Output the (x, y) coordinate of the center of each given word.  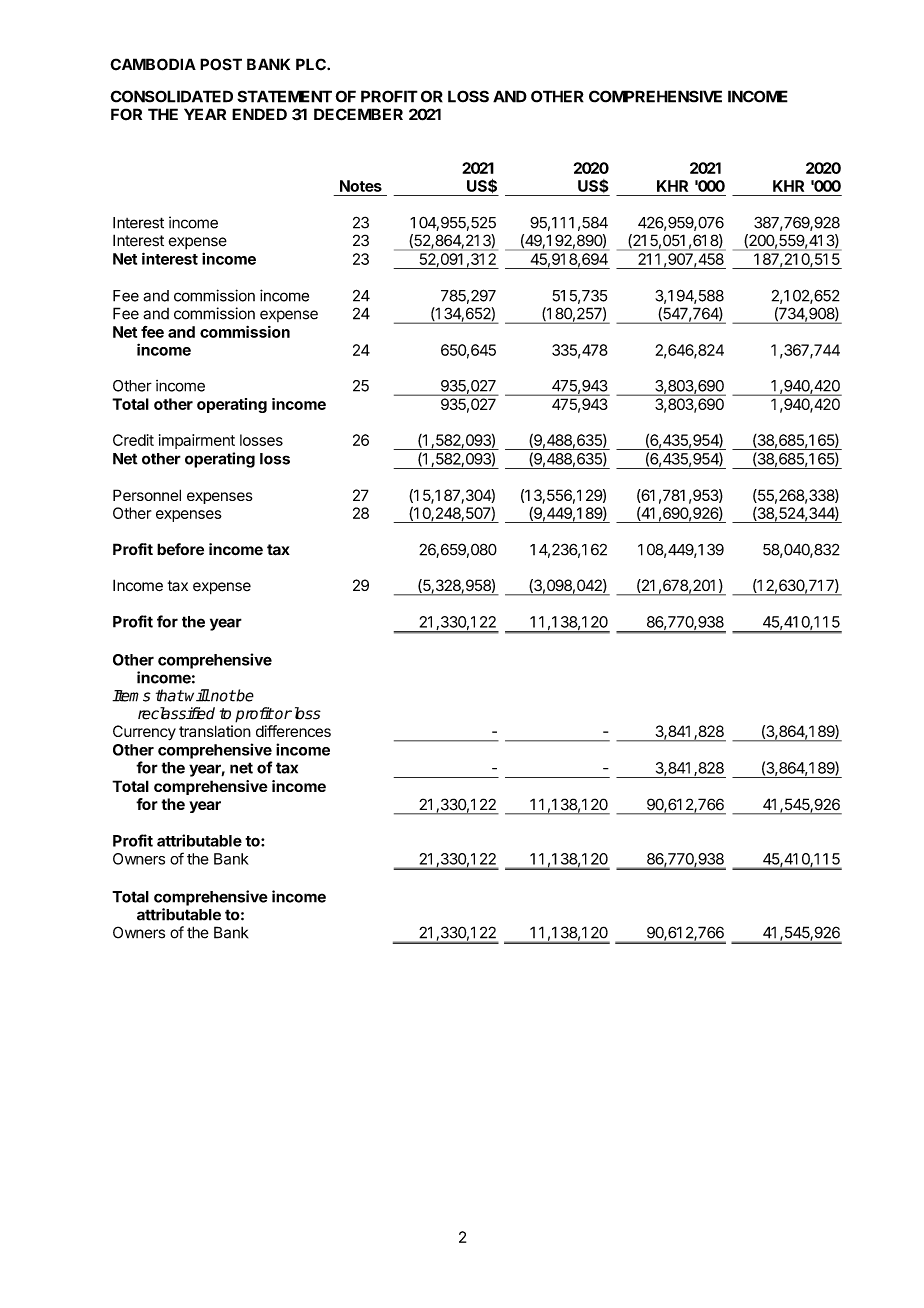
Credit (133, 440)
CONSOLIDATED (171, 96)
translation (215, 731)
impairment (197, 441)
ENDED (259, 114)
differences (293, 731)
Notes (361, 186)
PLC (312, 64)
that (170, 695)
